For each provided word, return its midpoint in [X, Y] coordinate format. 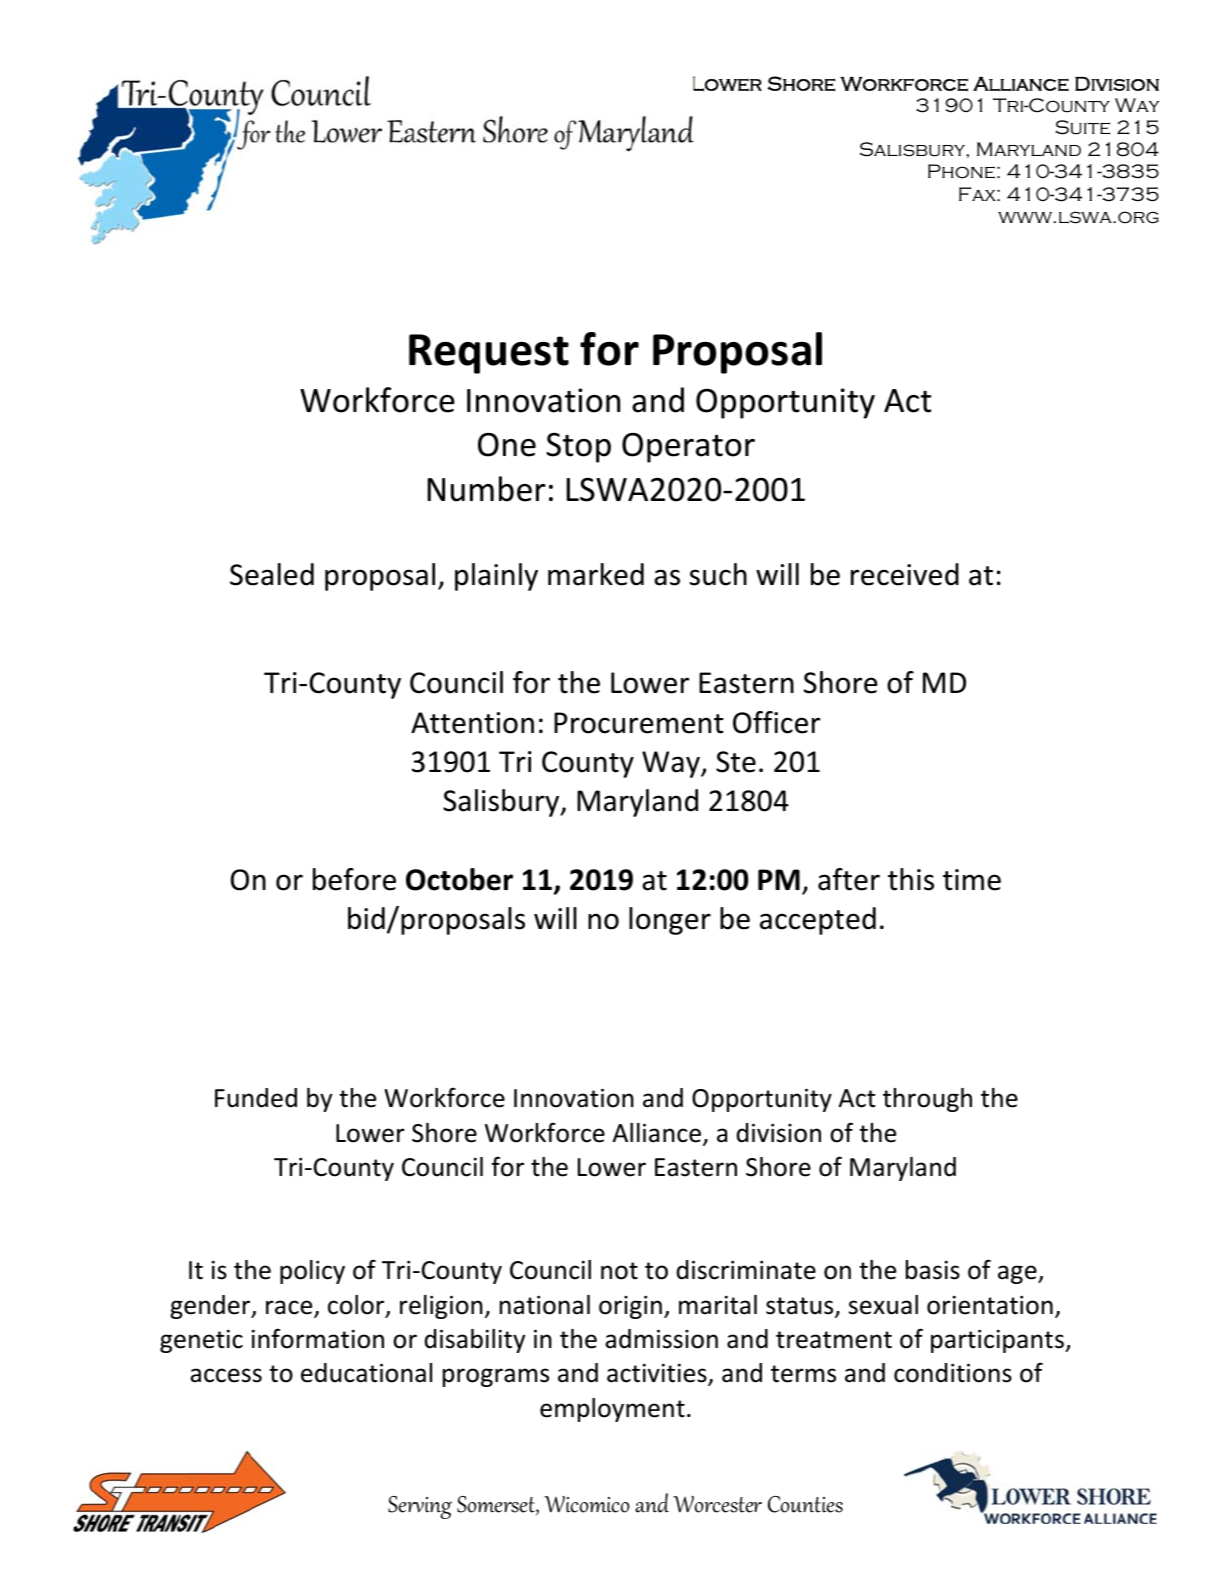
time [972, 880]
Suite [1082, 127]
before [354, 879]
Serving [420, 1507]
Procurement [639, 723]
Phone [961, 171]
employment [612, 1410]
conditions [953, 1373]
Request [489, 354]
